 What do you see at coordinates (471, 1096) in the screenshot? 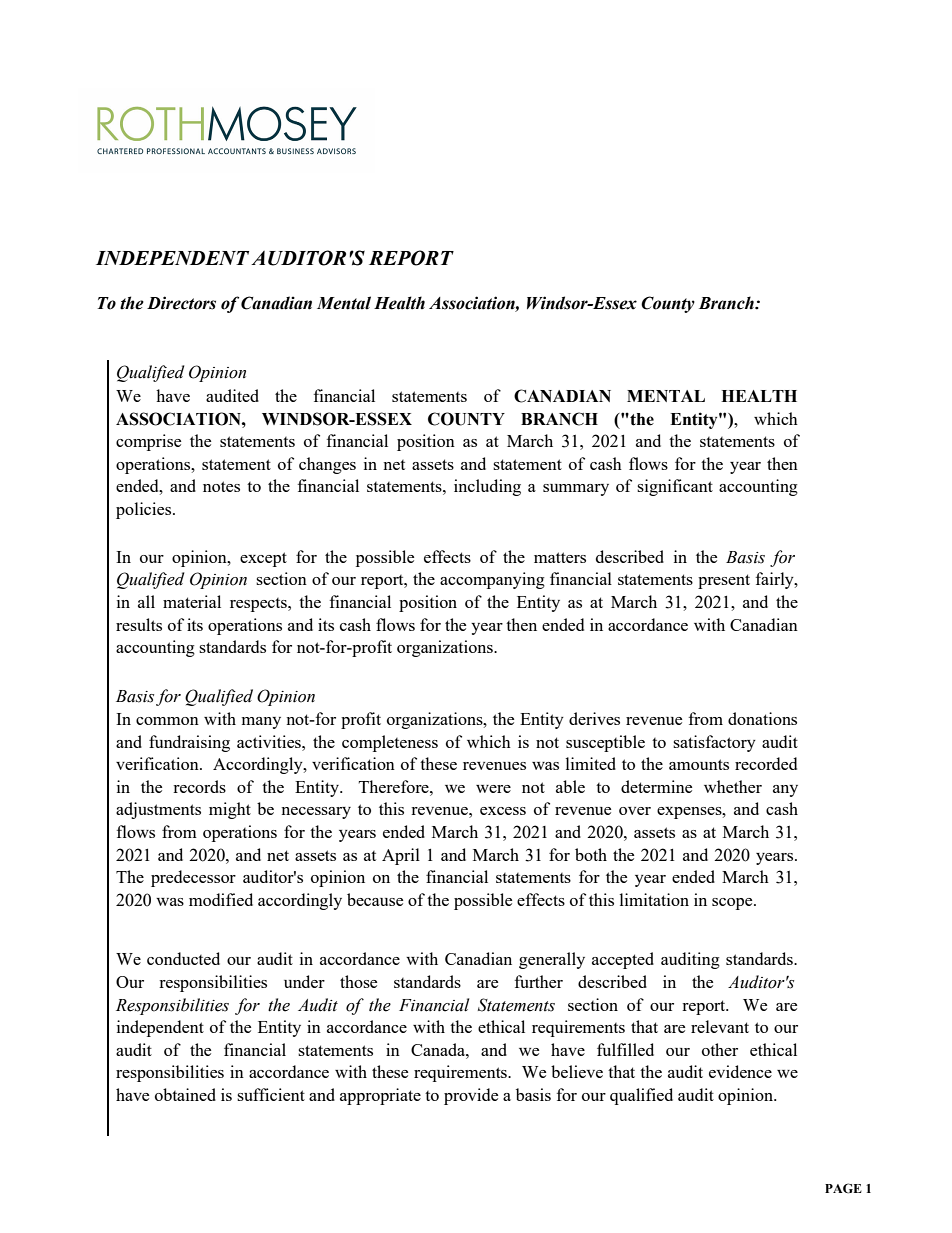
I see `provide` at bounding box center [471, 1096].
